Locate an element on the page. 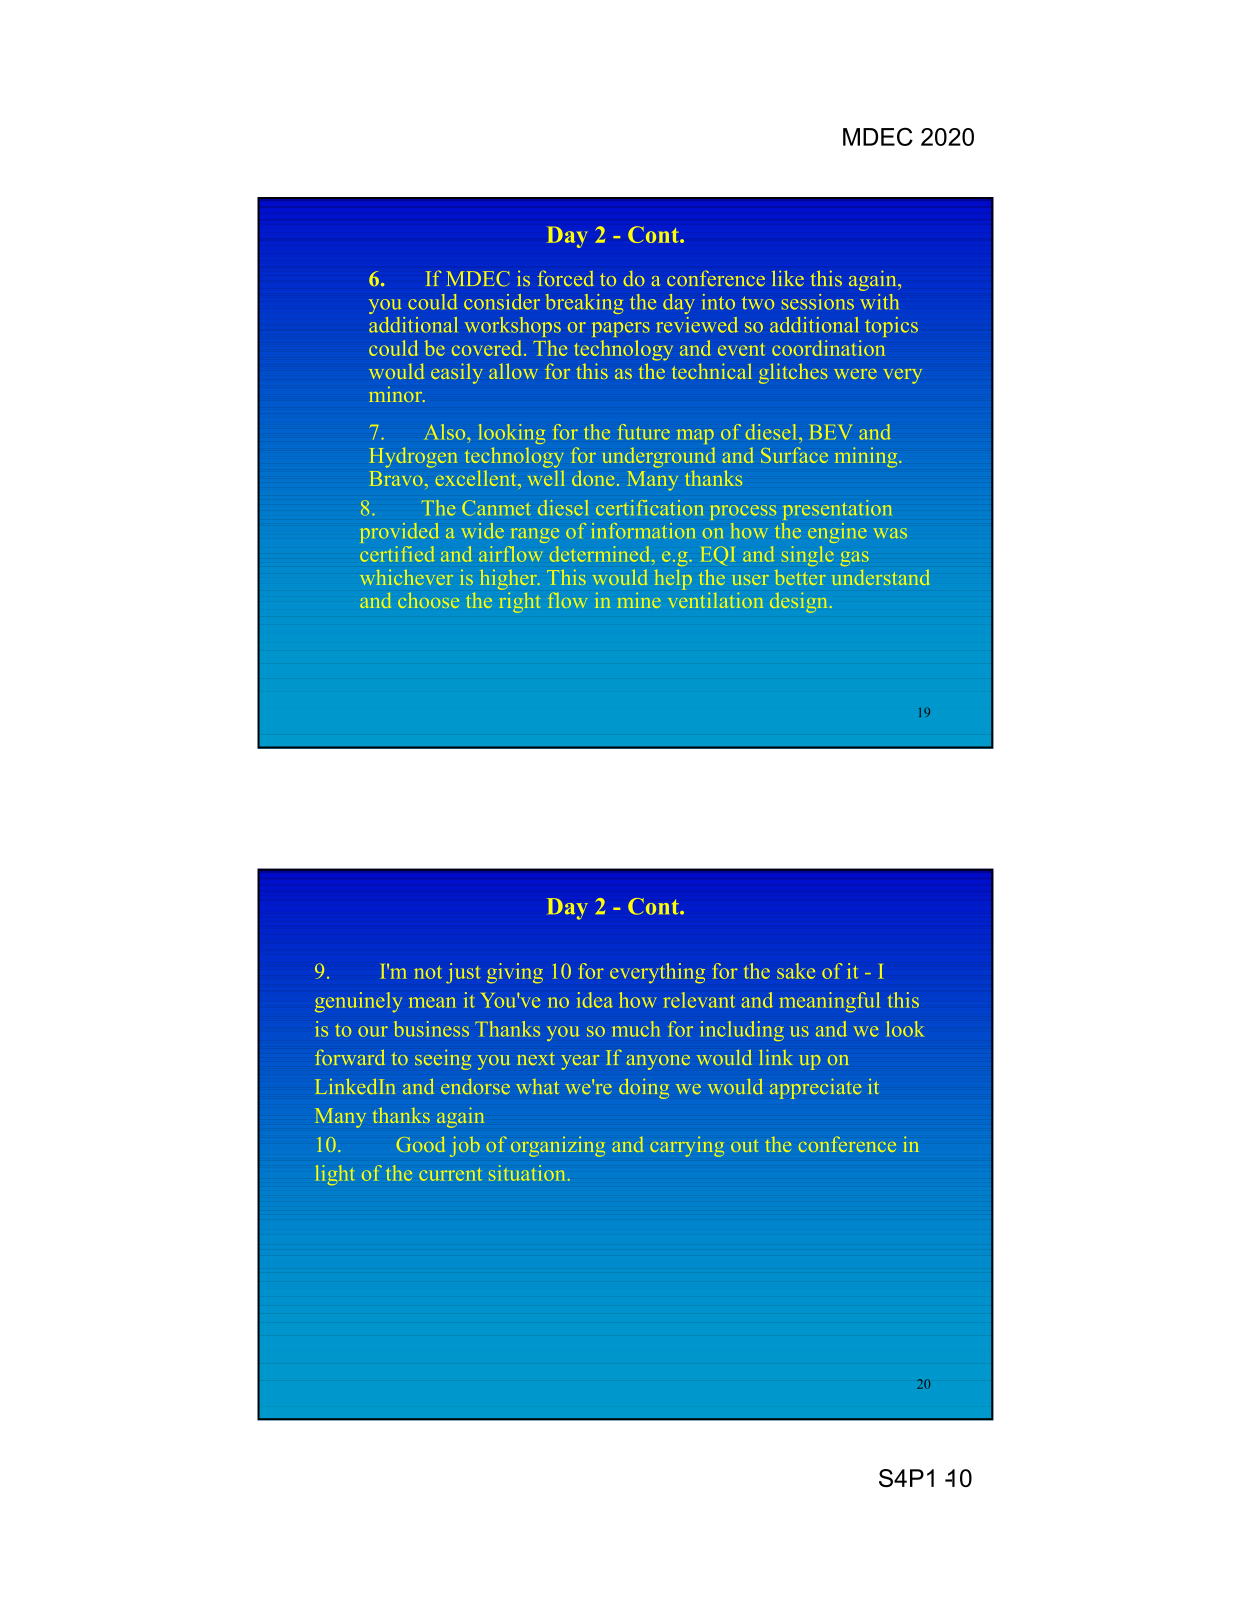 This page has width=1251, height=1618. appreciate is located at coordinates (815, 1089).
